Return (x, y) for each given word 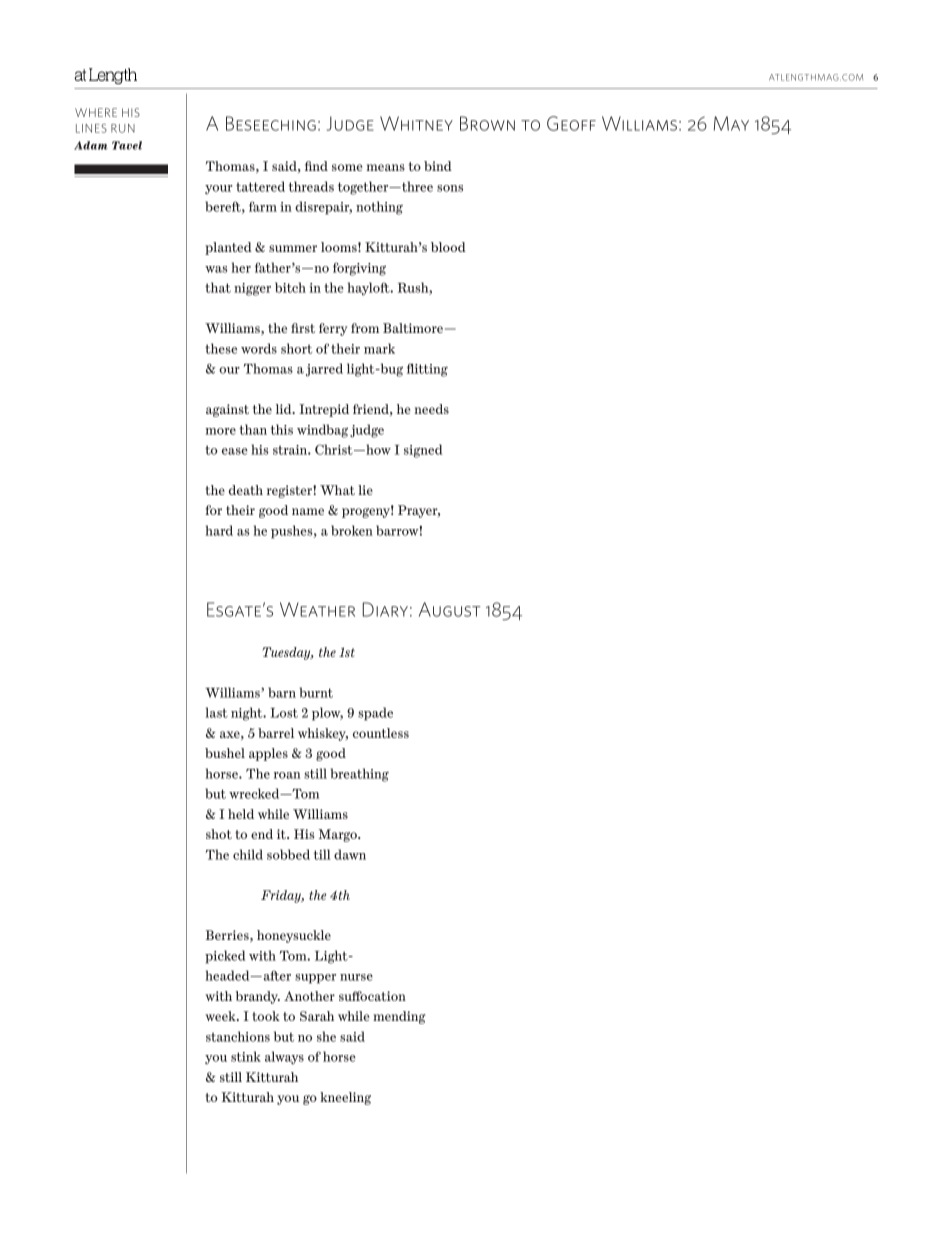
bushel (225, 753)
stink (246, 1056)
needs (431, 409)
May (731, 123)
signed (423, 451)
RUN (123, 128)
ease (235, 451)
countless (381, 733)
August (449, 609)
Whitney (416, 123)
